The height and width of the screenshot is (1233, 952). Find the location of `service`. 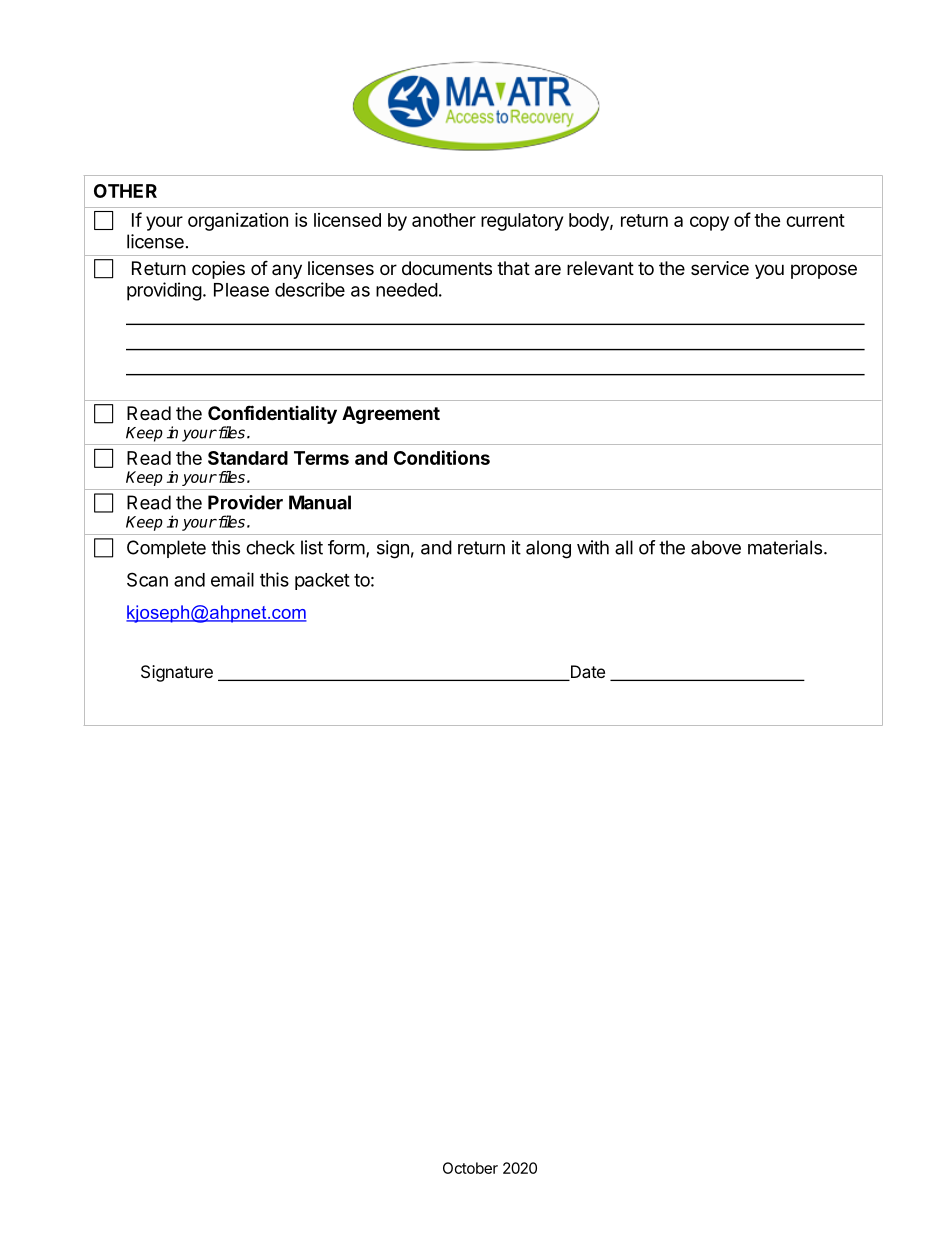

service is located at coordinates (720, 268).
